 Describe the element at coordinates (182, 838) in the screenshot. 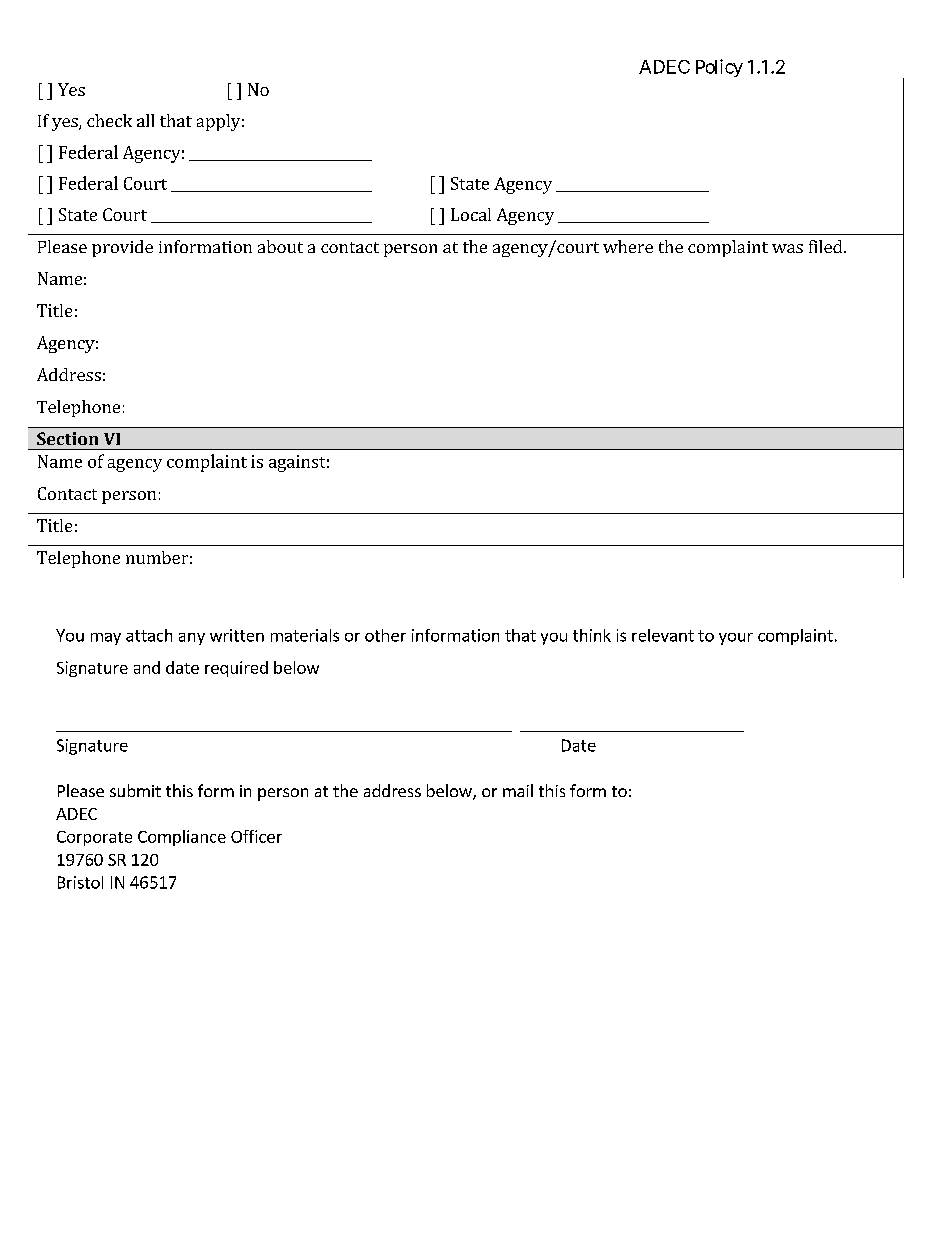

I see `Compliance` at that location.
